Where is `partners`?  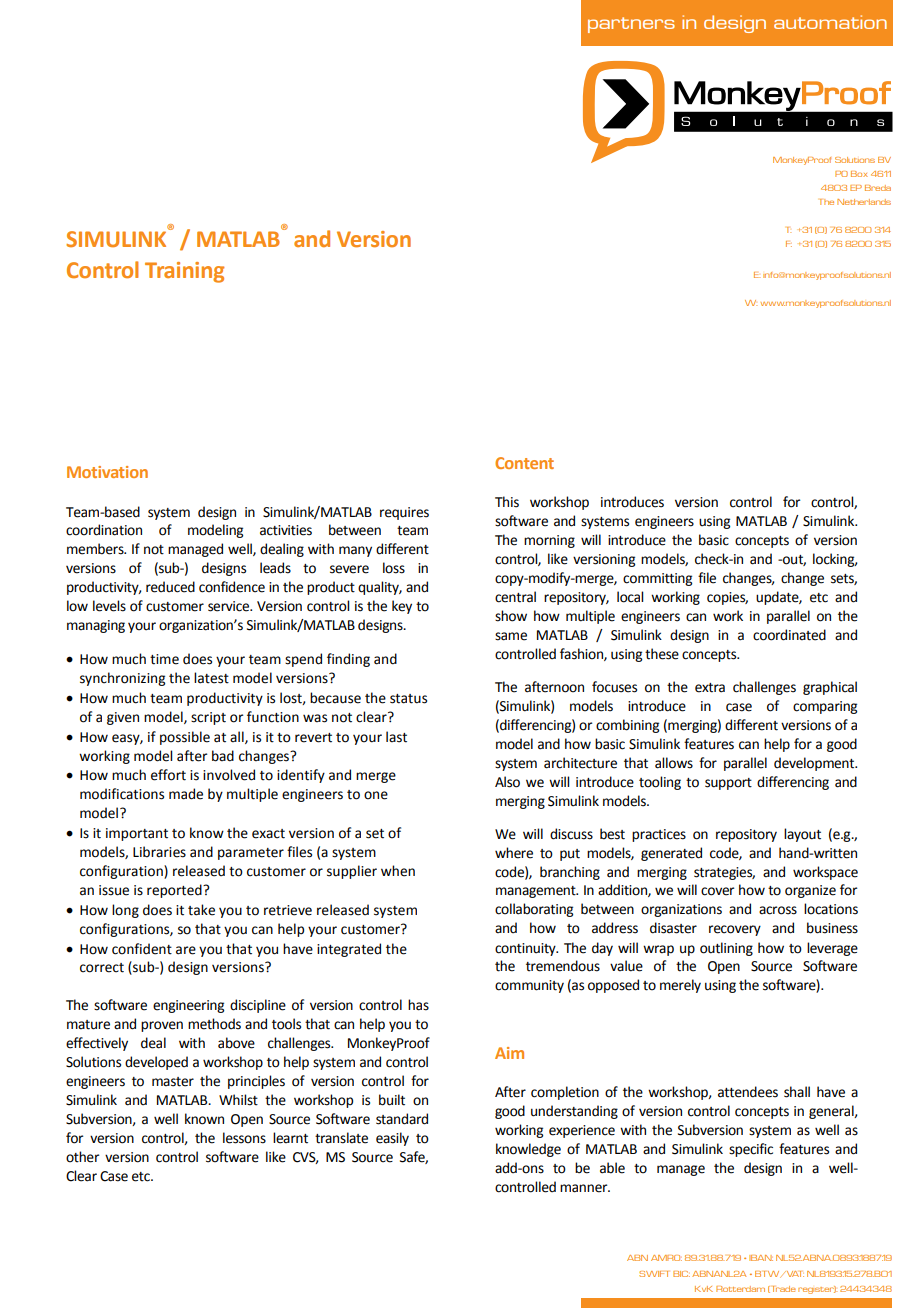
partners is located at coordinates (631, 25).
